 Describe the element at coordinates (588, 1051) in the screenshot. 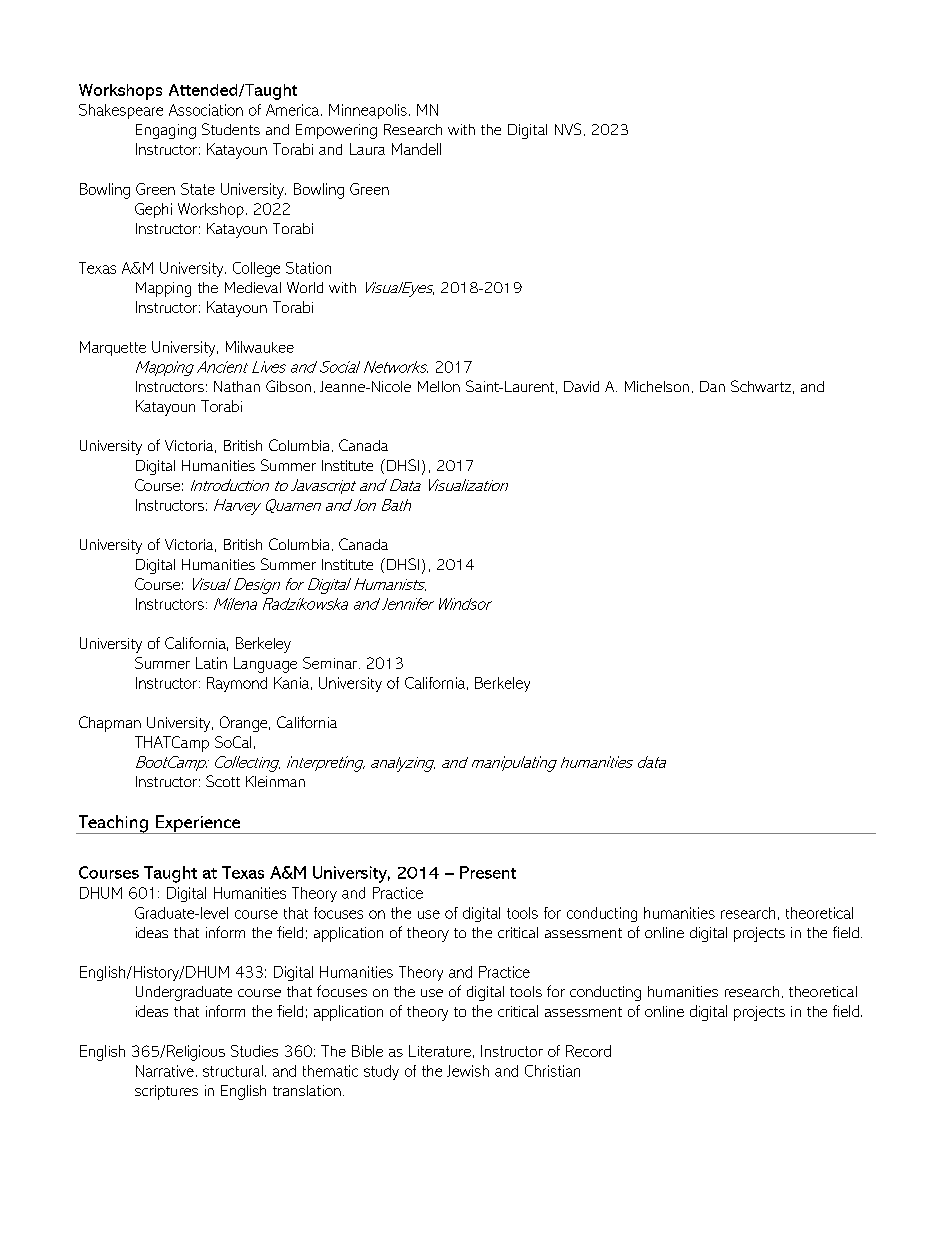

I see `Record` at that location.
